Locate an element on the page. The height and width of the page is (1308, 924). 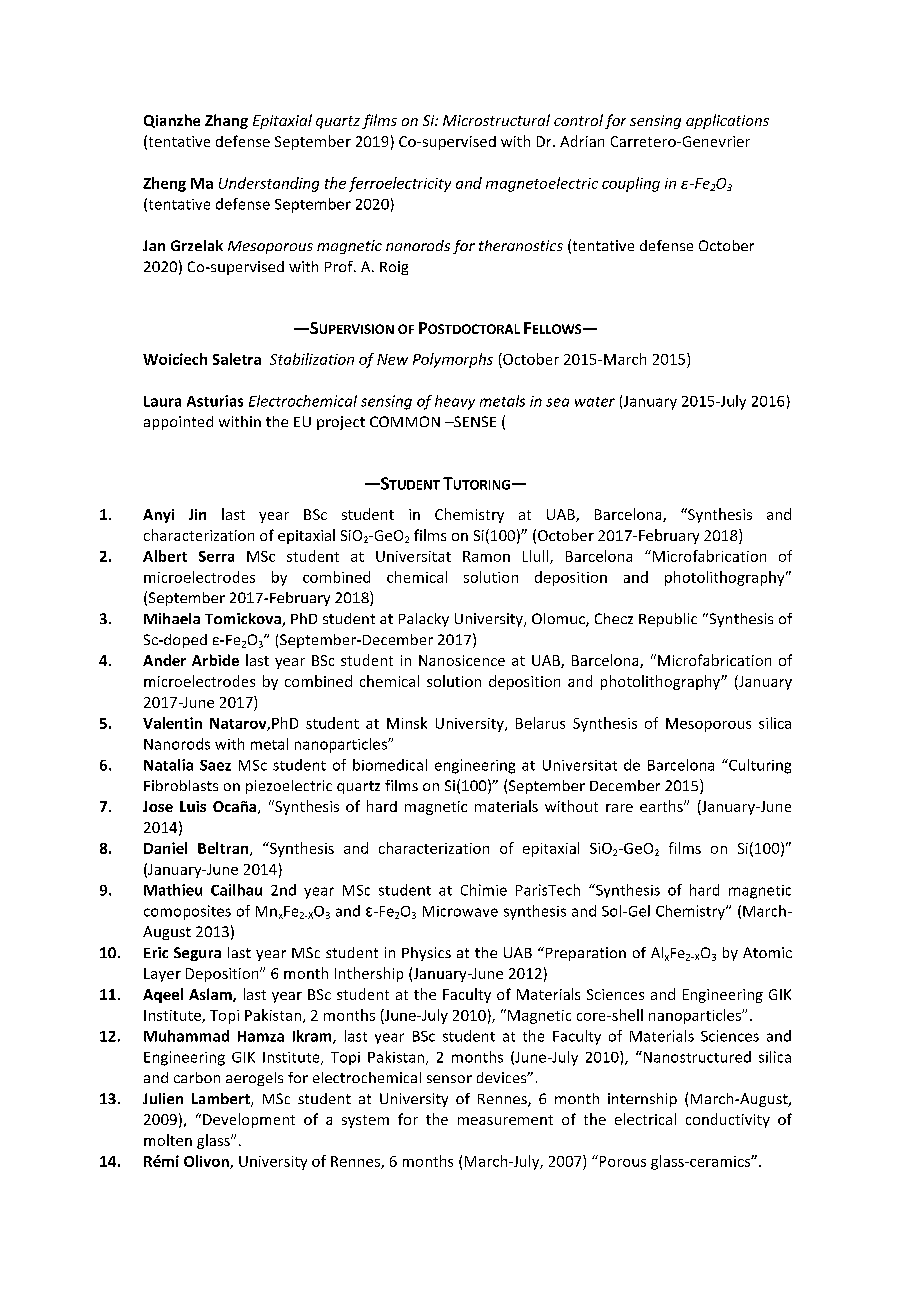
Lambert is located at coordinates (222, 1100).
